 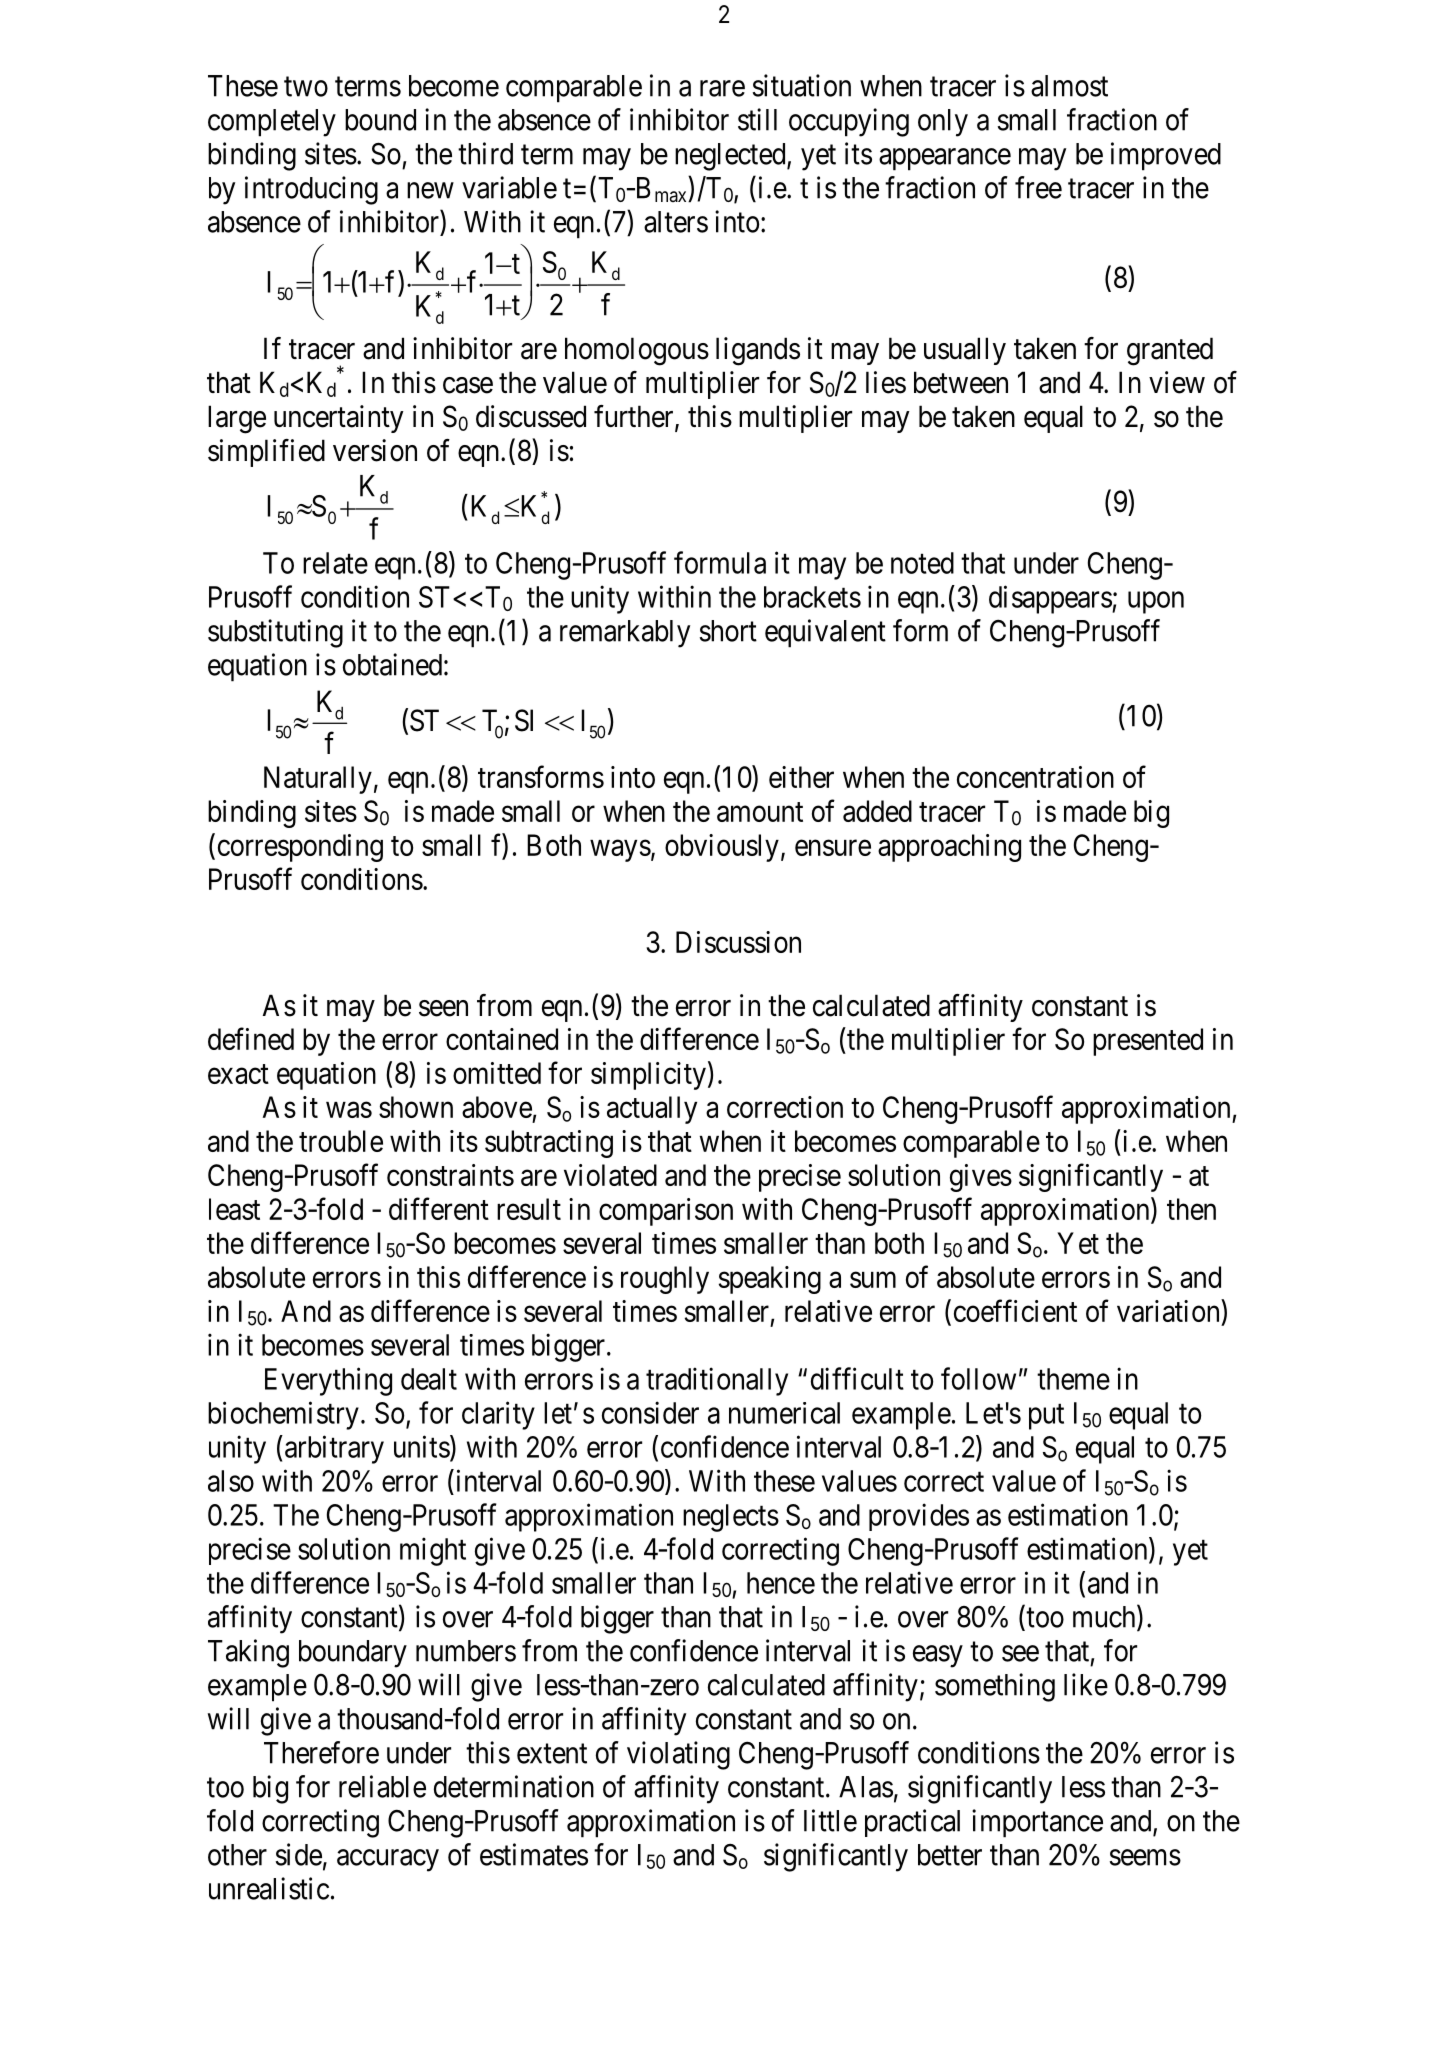 What do you see at coordinates (388, 1860) in the screenshot?
I see `accuracy` at bounding box center [388, 1860].
